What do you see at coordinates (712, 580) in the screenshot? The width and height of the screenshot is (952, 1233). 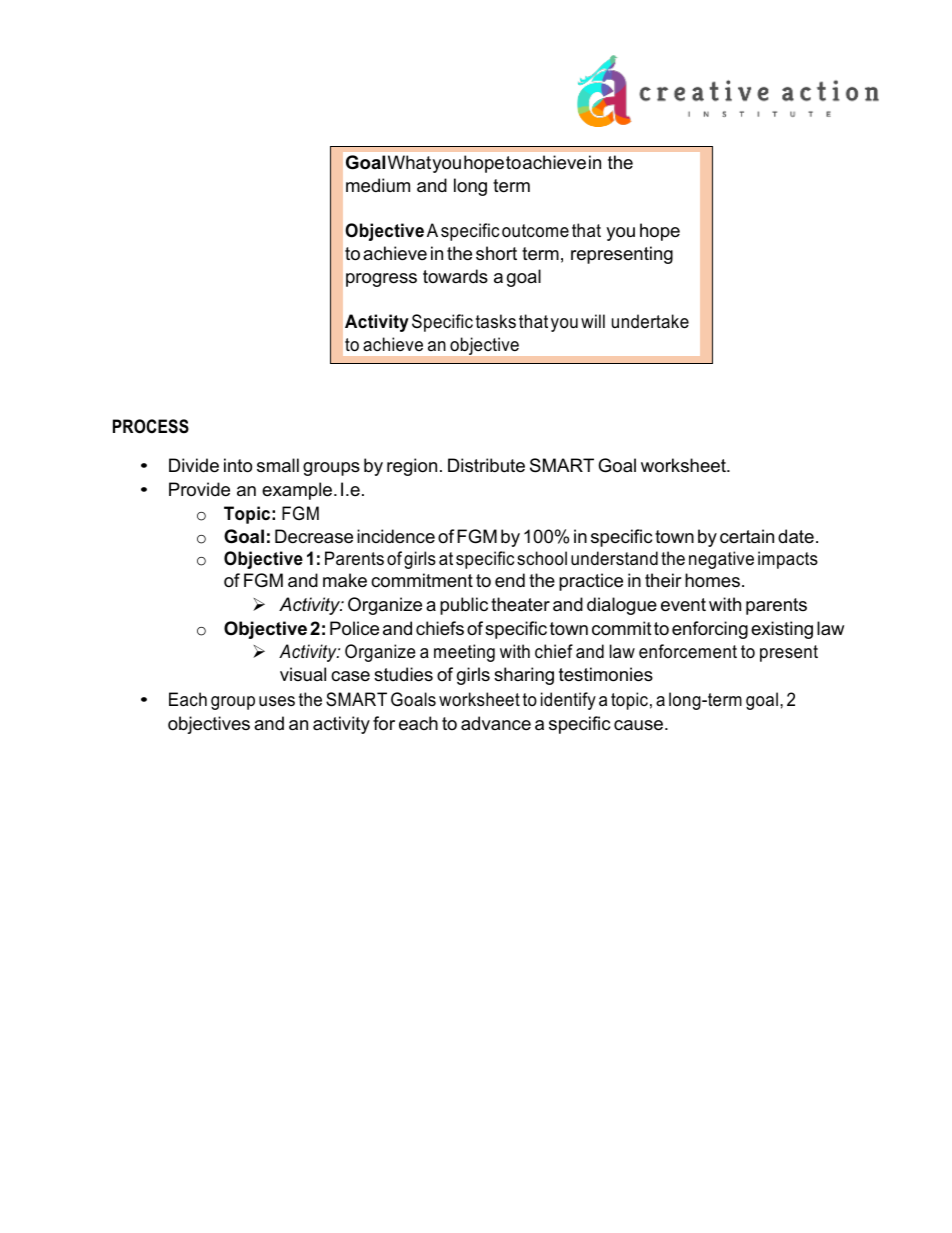 I see `homes` at bounding box center [712, 580].
